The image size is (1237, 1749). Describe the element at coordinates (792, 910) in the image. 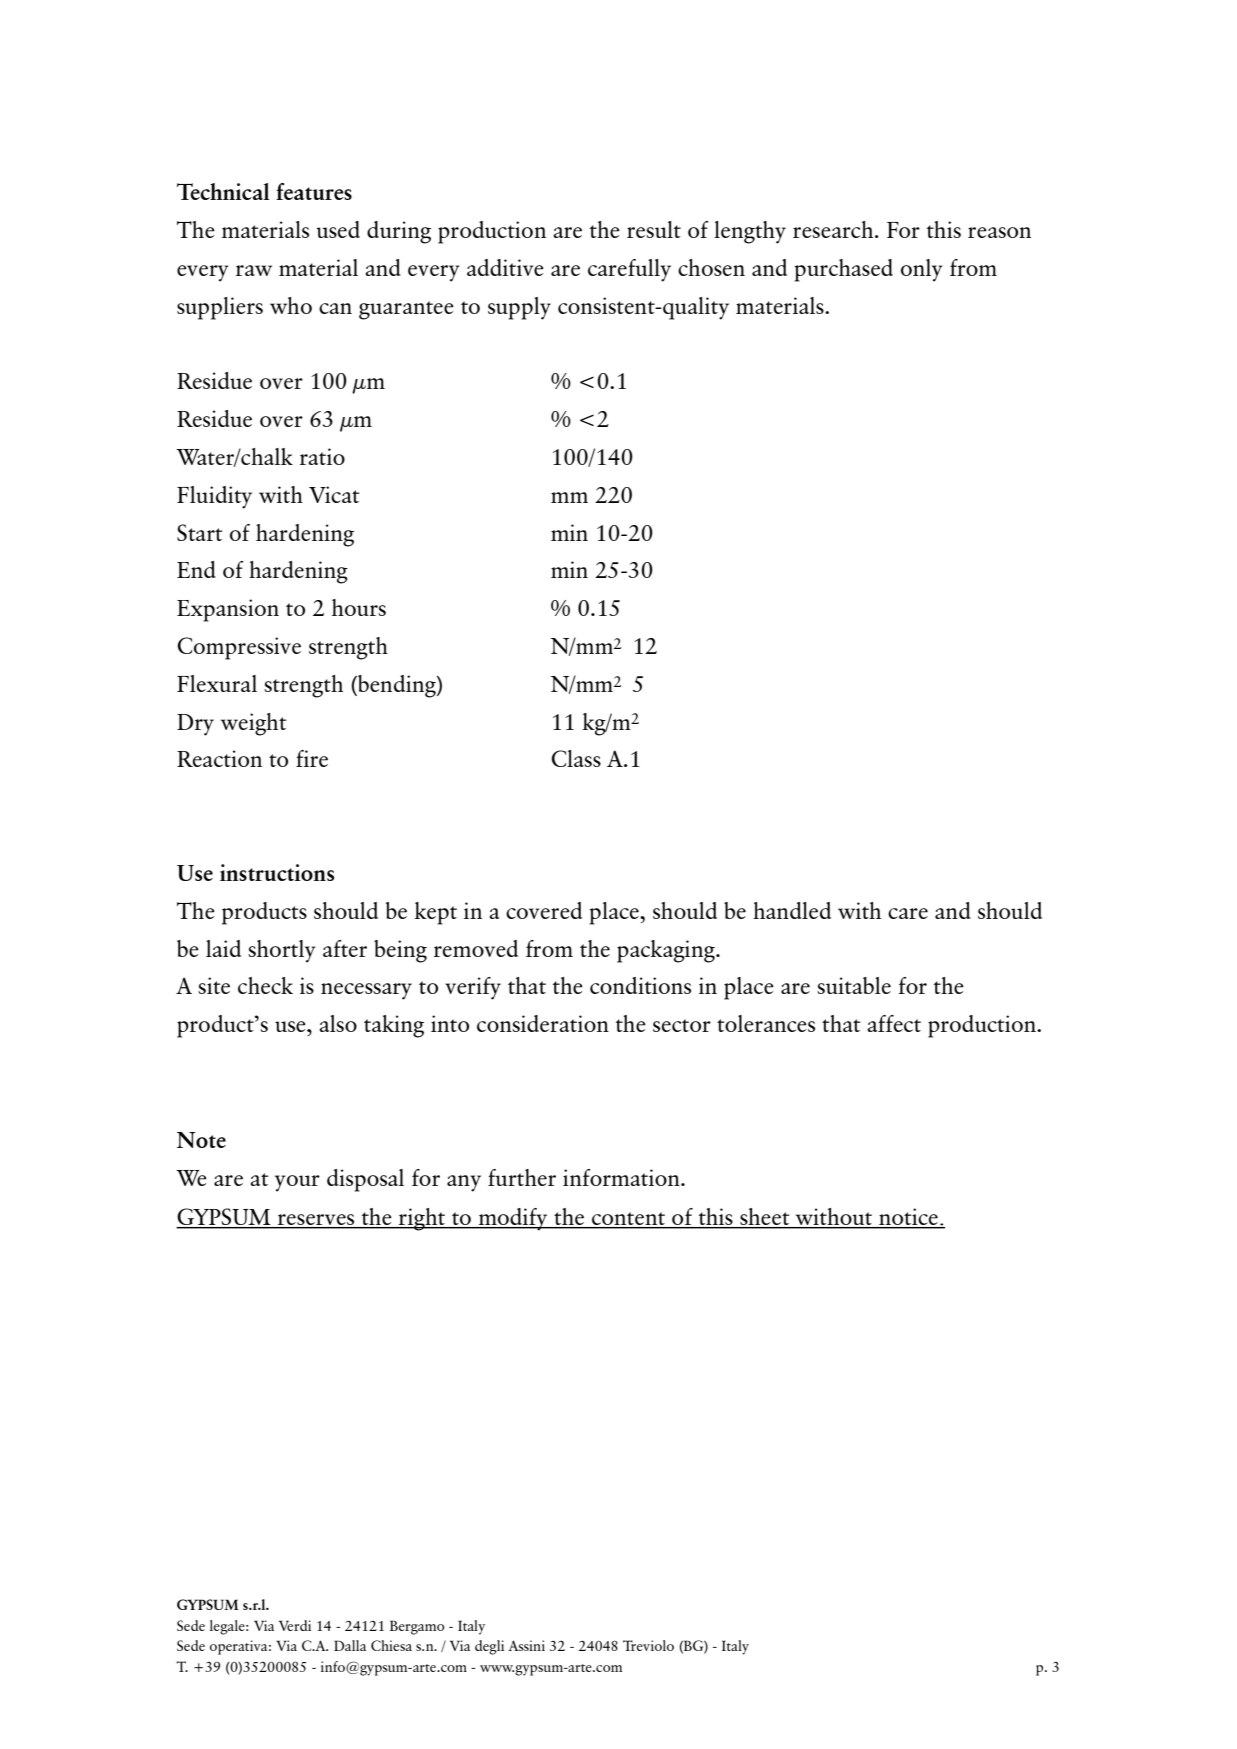

I see `handled` at that location.
